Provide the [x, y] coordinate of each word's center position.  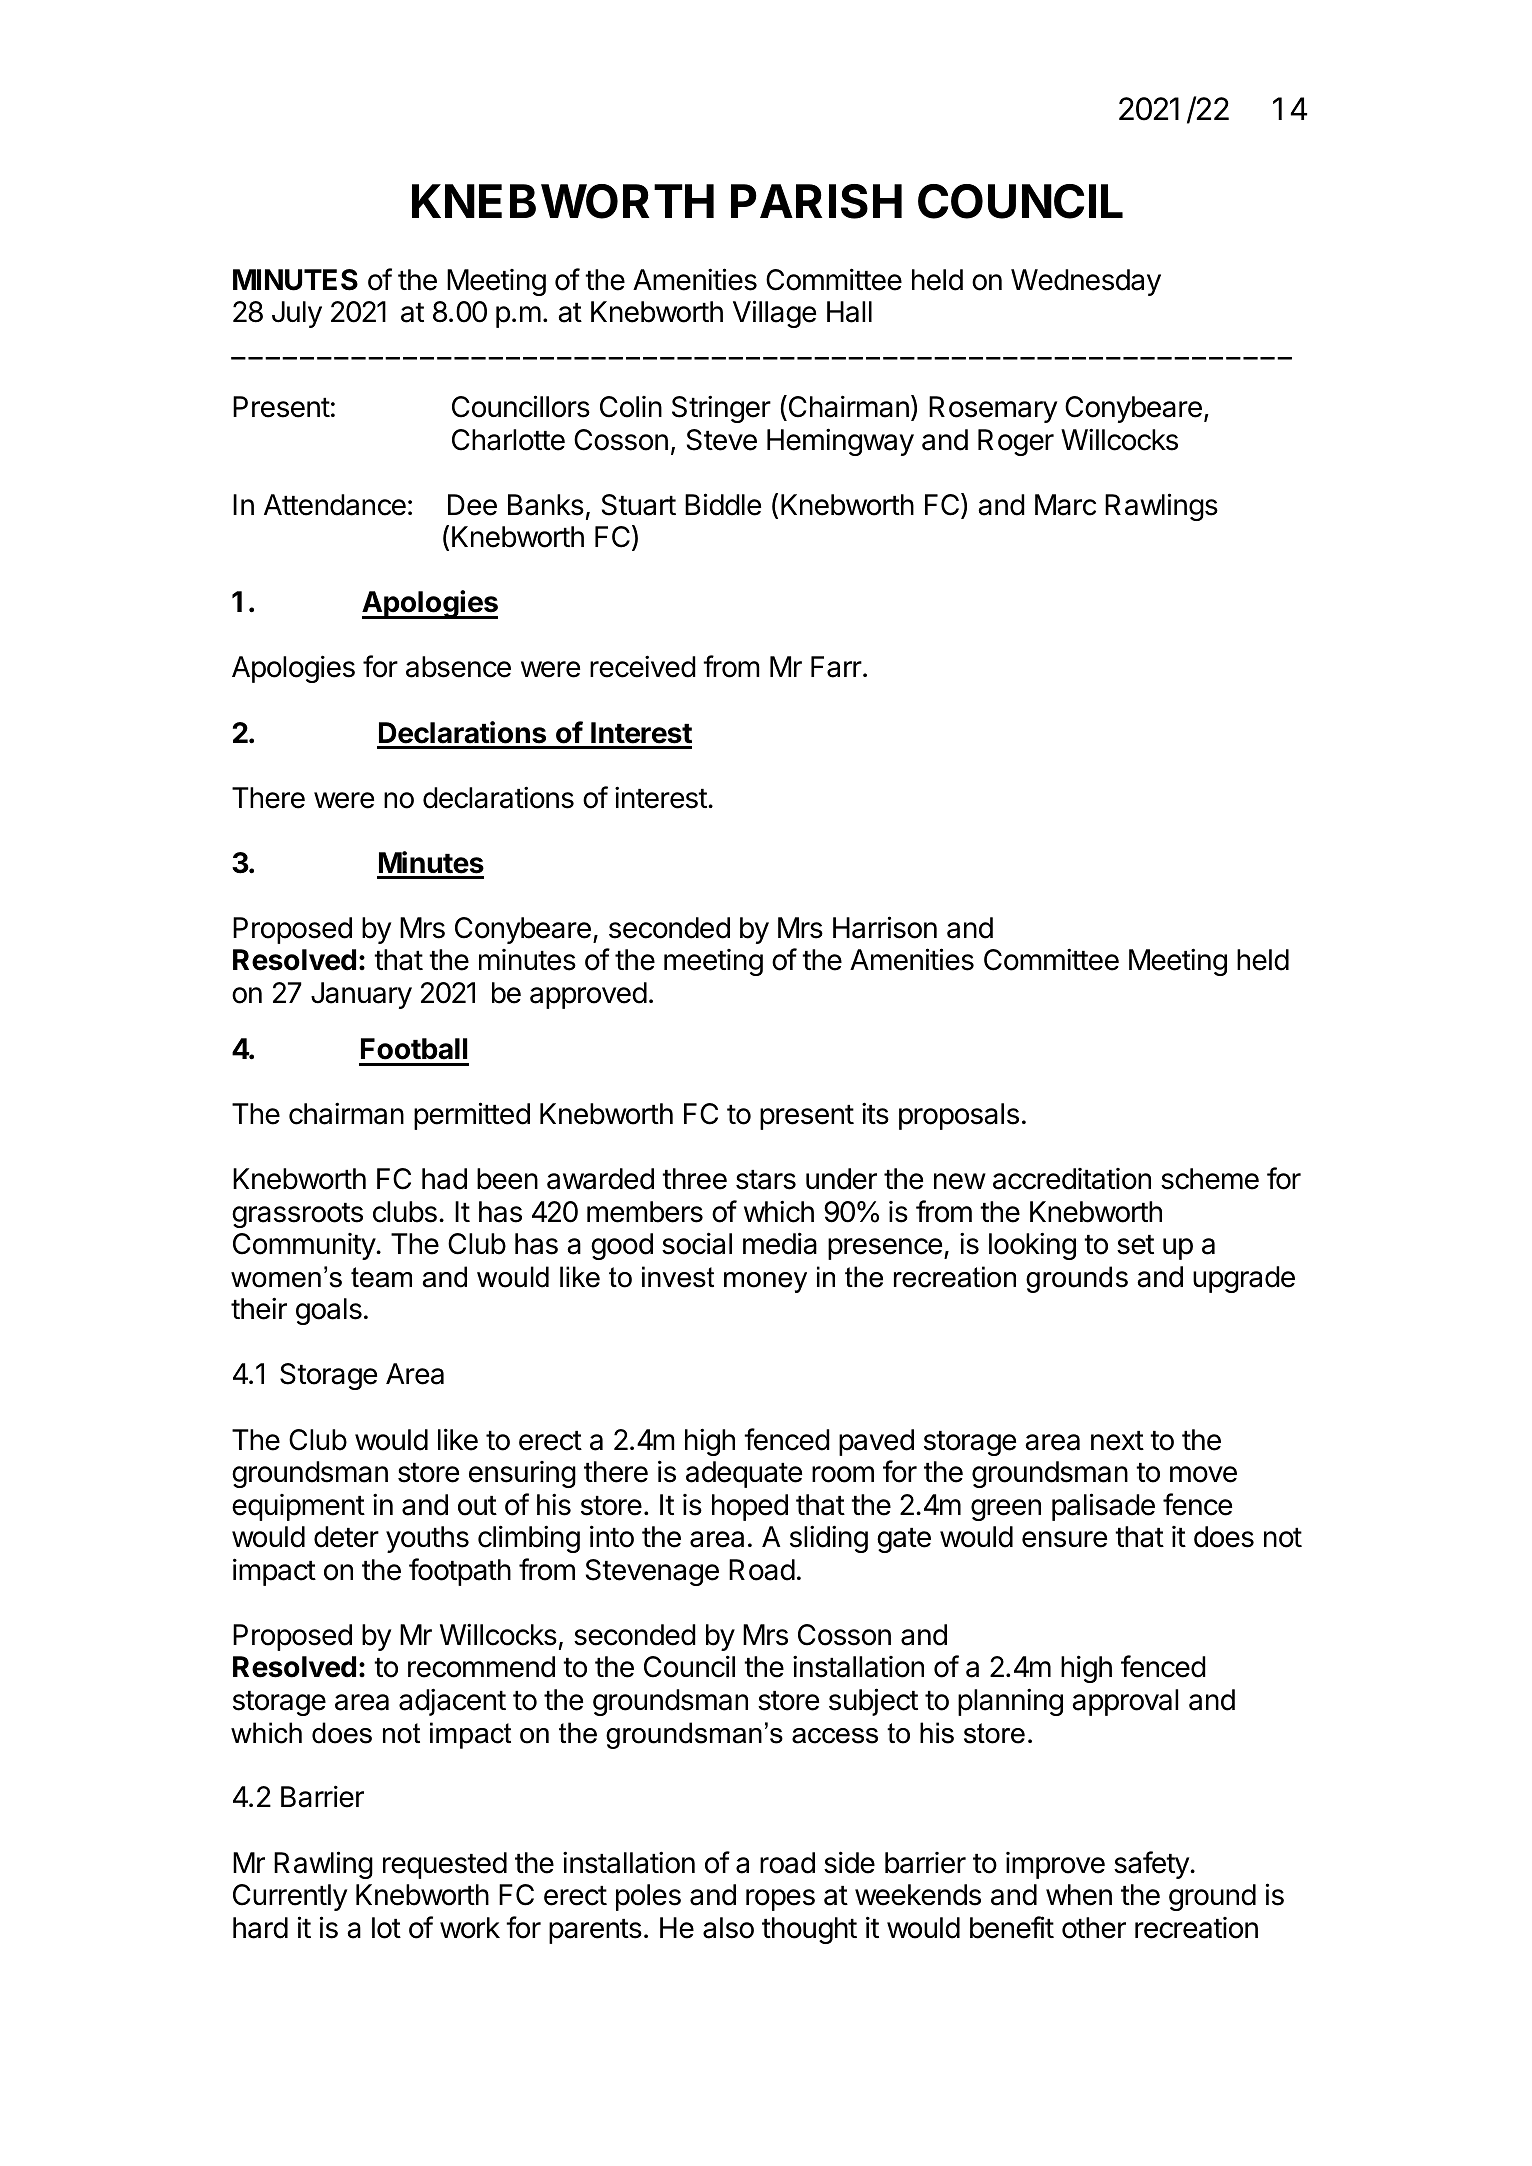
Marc [1065, 505]
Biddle [723, 504]
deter [346, 1537]
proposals [959, 1116]
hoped [750, 1507]
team [381, 1277]
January [361, 995]
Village [774, 314]
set [1135, 1245]
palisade [1103, 1507]
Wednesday [1086, 282]
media [780, 1243]
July [297, 314]
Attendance [335, 505]
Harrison [885, 927]
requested [445, 1865]
